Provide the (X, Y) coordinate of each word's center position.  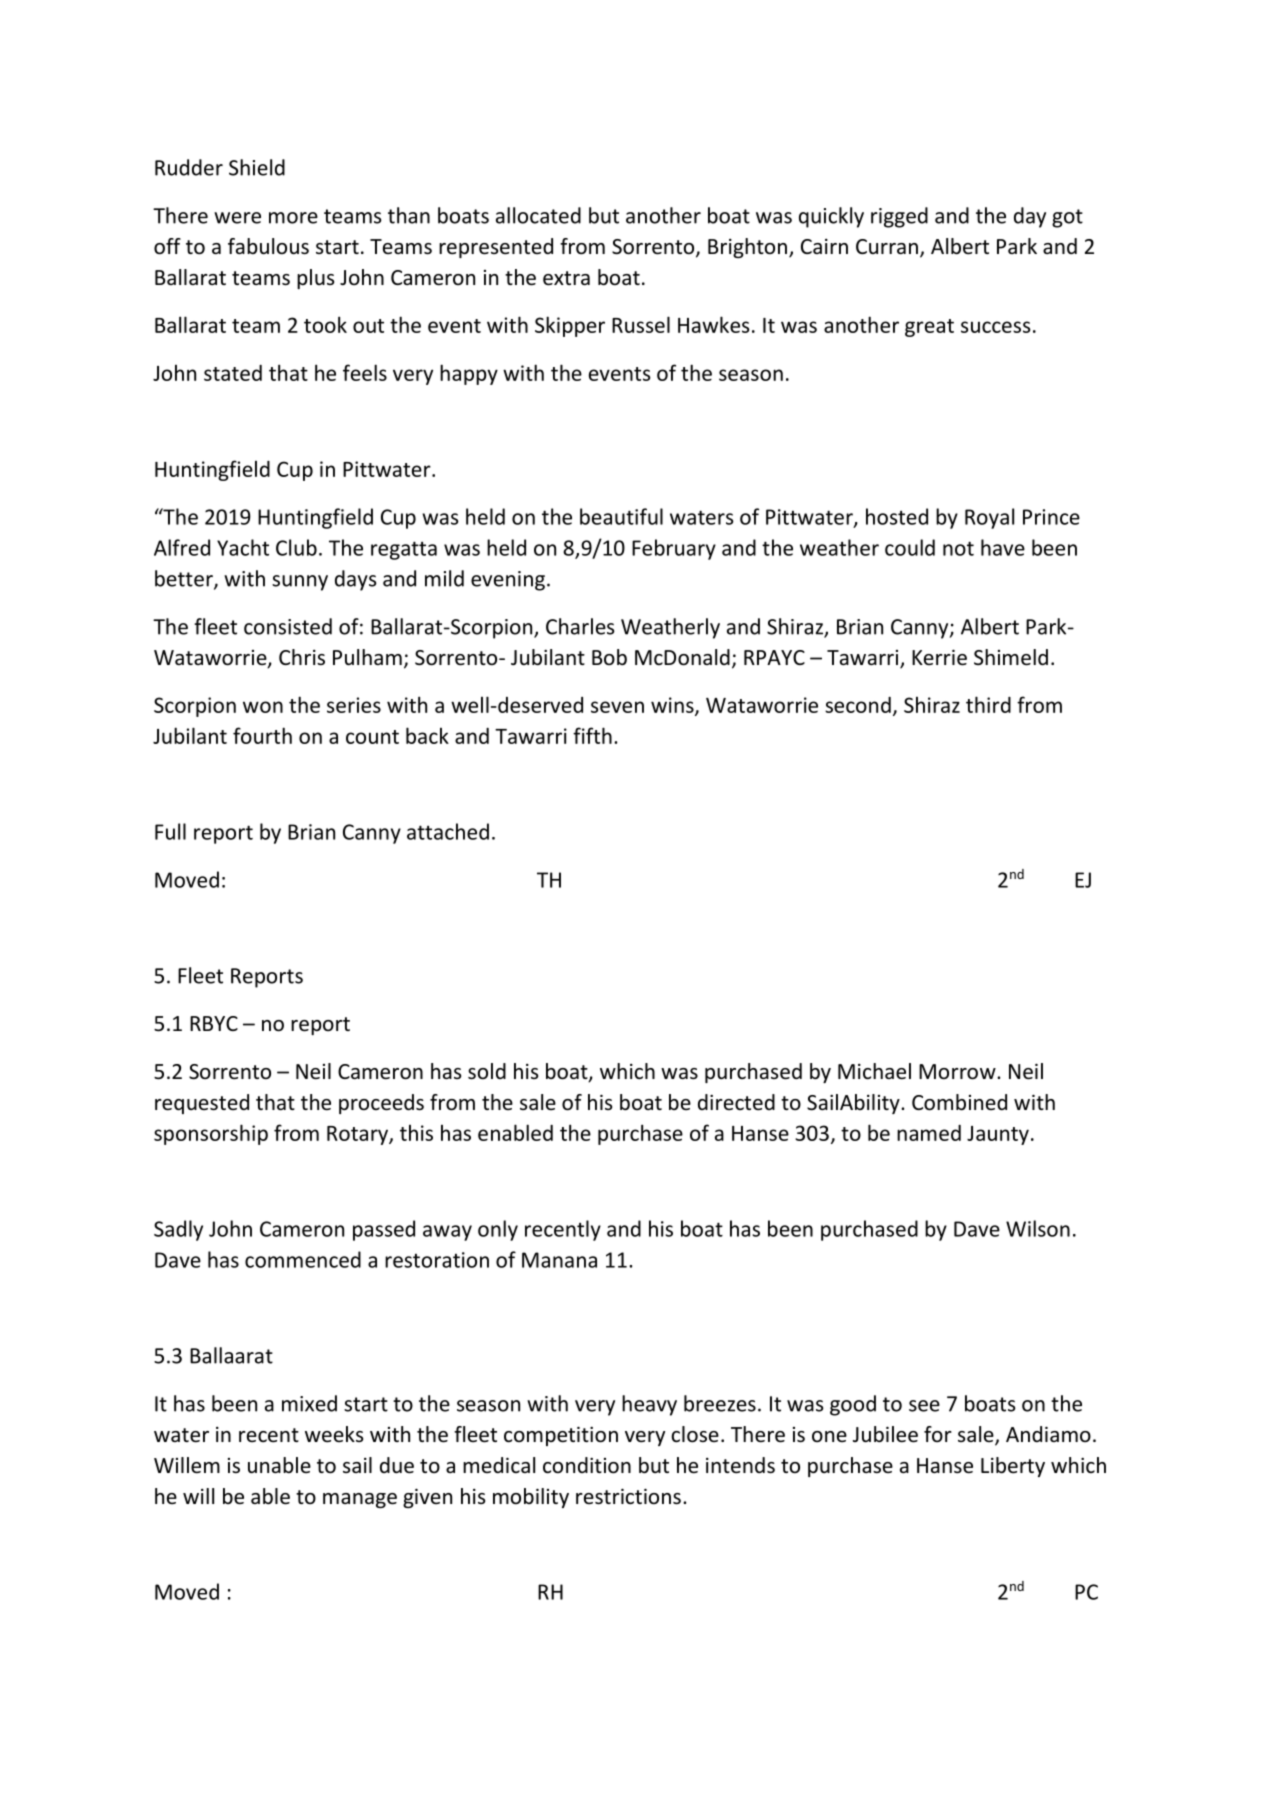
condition (587, 1465)
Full (170, 831)
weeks (334, 1434)
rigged (899, 217)
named (929, 1133)
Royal (989, 518)
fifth (592, 735)
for (938, 1434)
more (293, 218)
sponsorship (211, 1134)
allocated (538, 215)
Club (296, 547)
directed (736, 1102)
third (988, 704)
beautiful (621, 516)
